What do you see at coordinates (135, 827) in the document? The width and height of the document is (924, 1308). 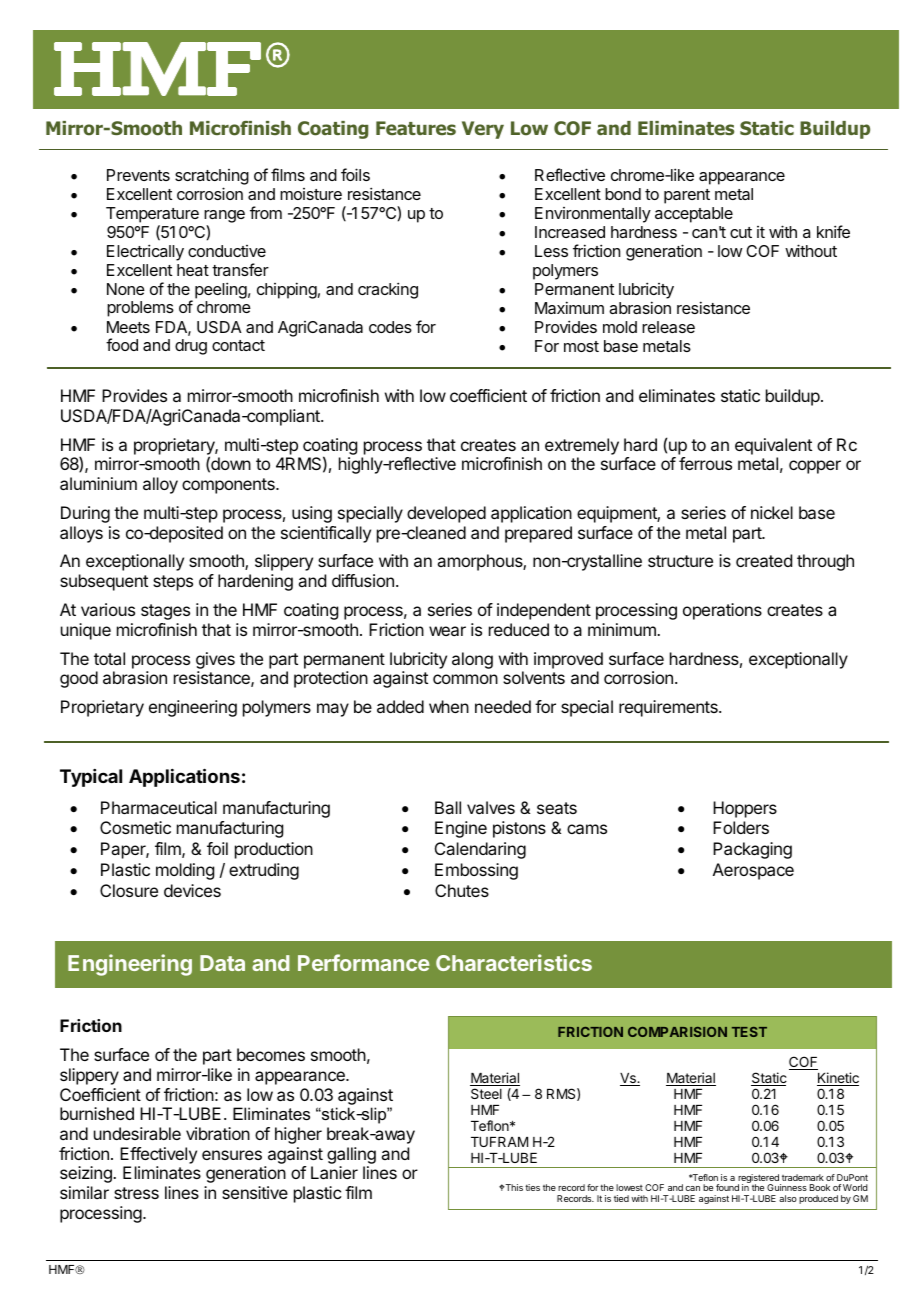 I see `Cosmetic` at bounding box center [135, 827].
